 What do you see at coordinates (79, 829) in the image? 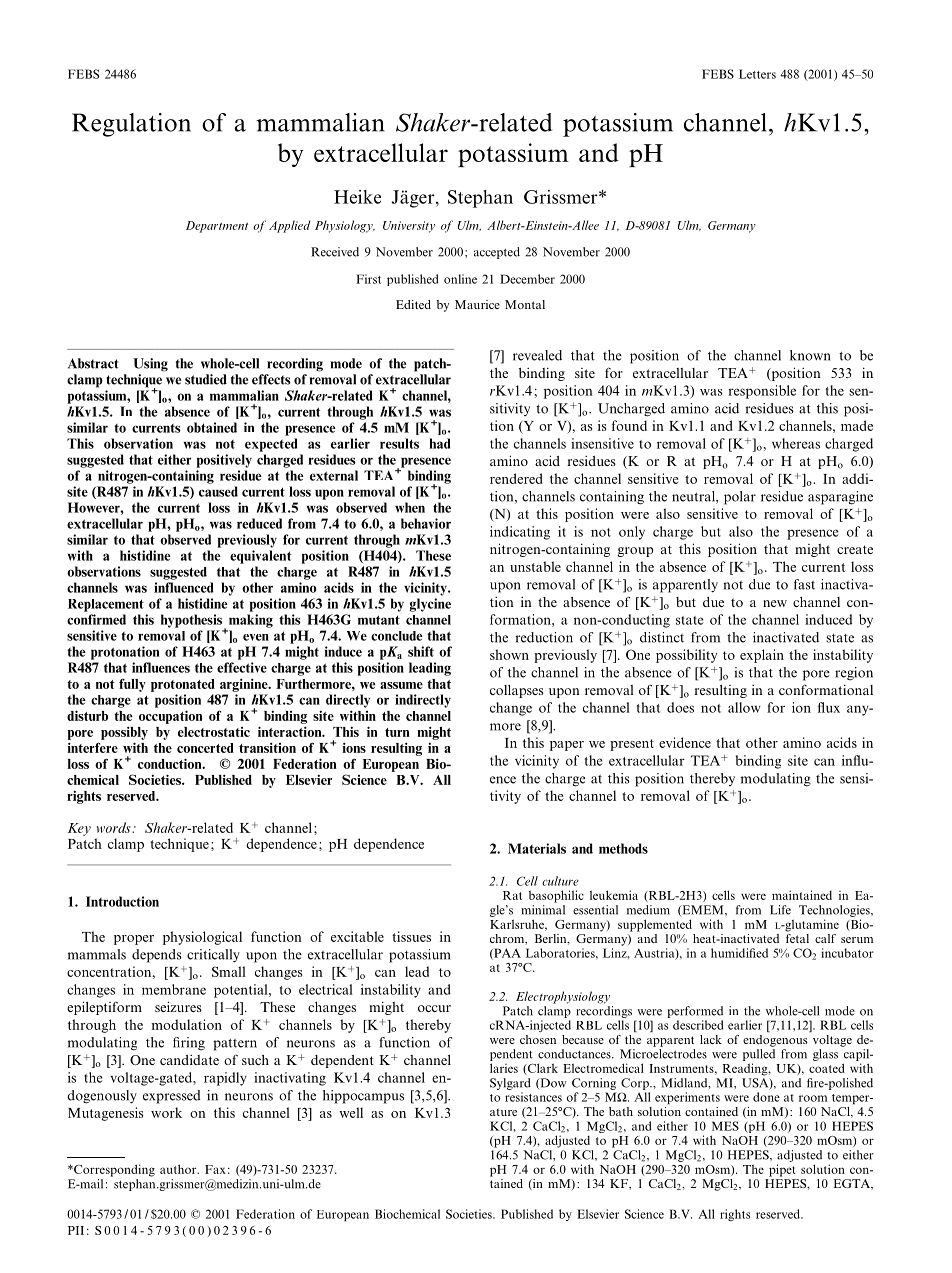
I see `Key` at bounding box center [79, 829].
